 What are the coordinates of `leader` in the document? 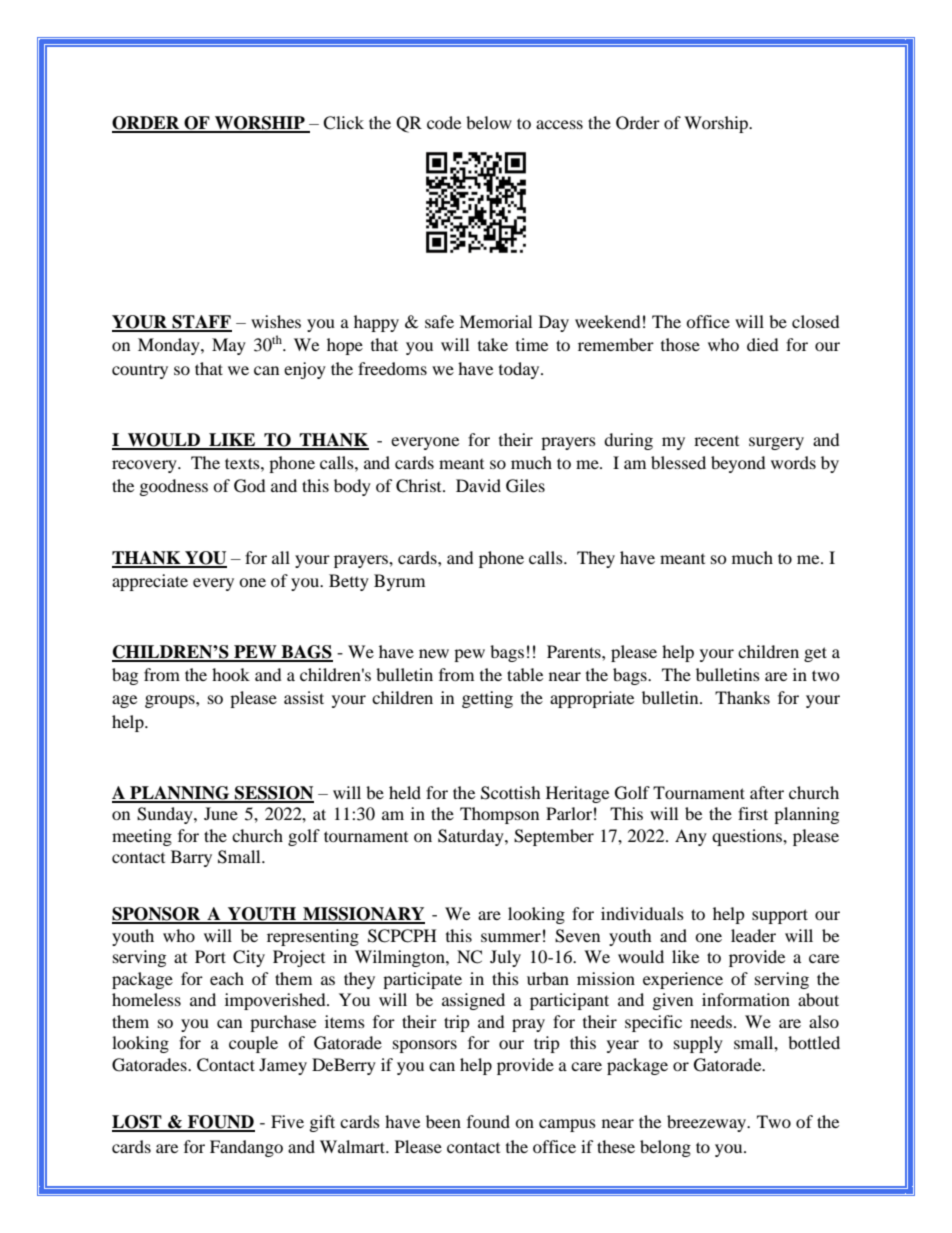 It's located at (753, 935).
